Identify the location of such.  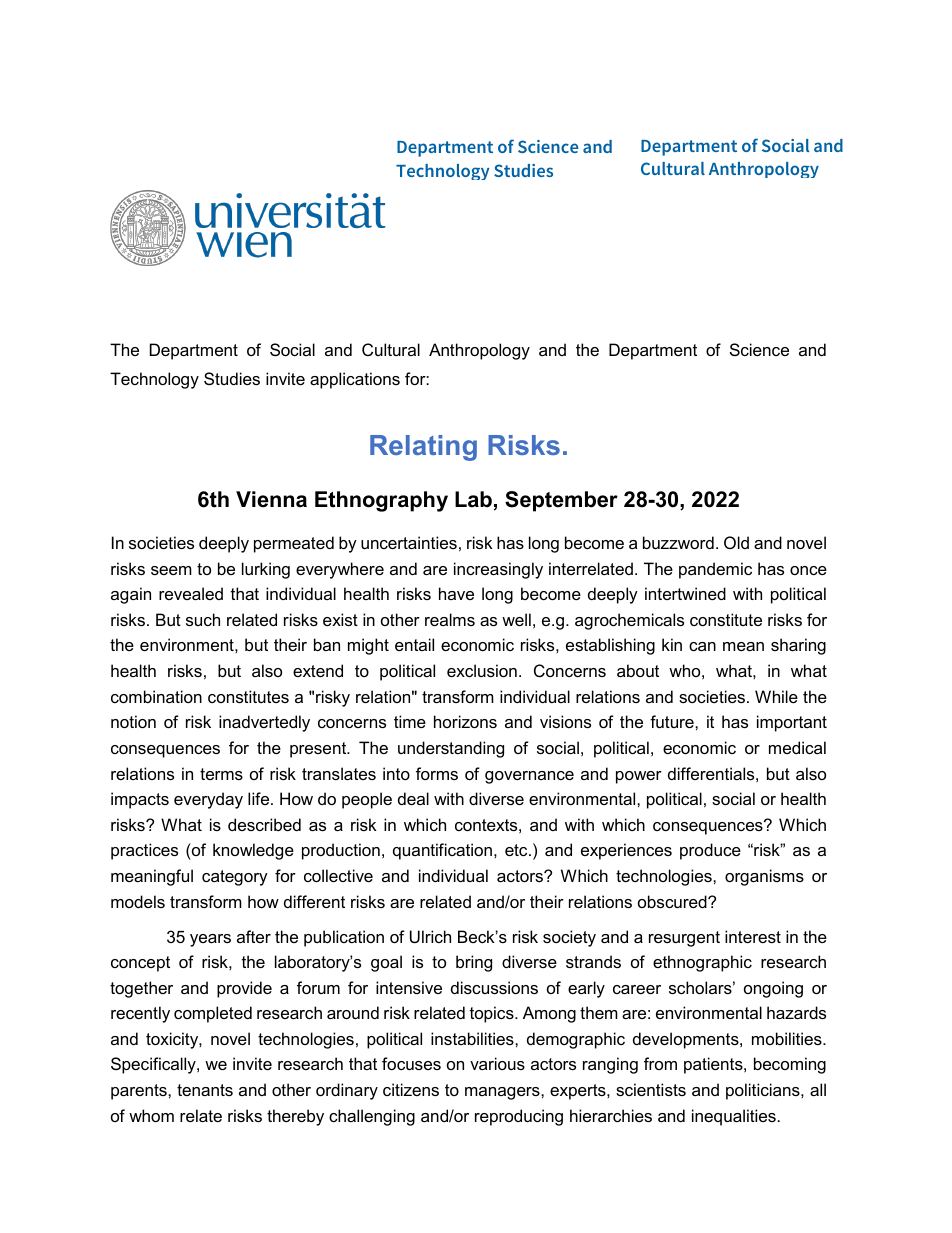
(203, 619).
